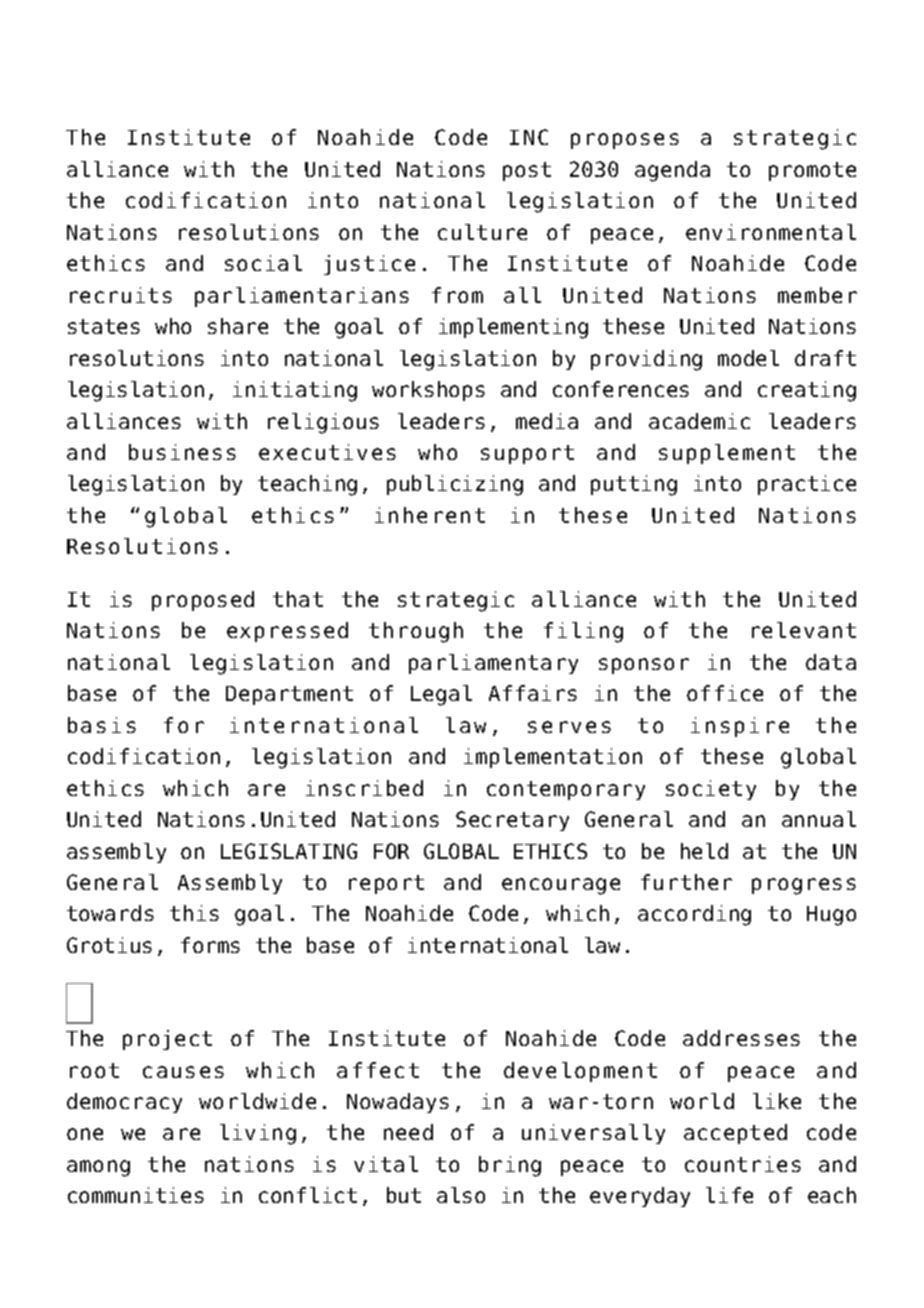 The height and width of the page is (1308, 924). Describe the element at coordinates (672, 171) in the page. I see `agenda` at that location.
